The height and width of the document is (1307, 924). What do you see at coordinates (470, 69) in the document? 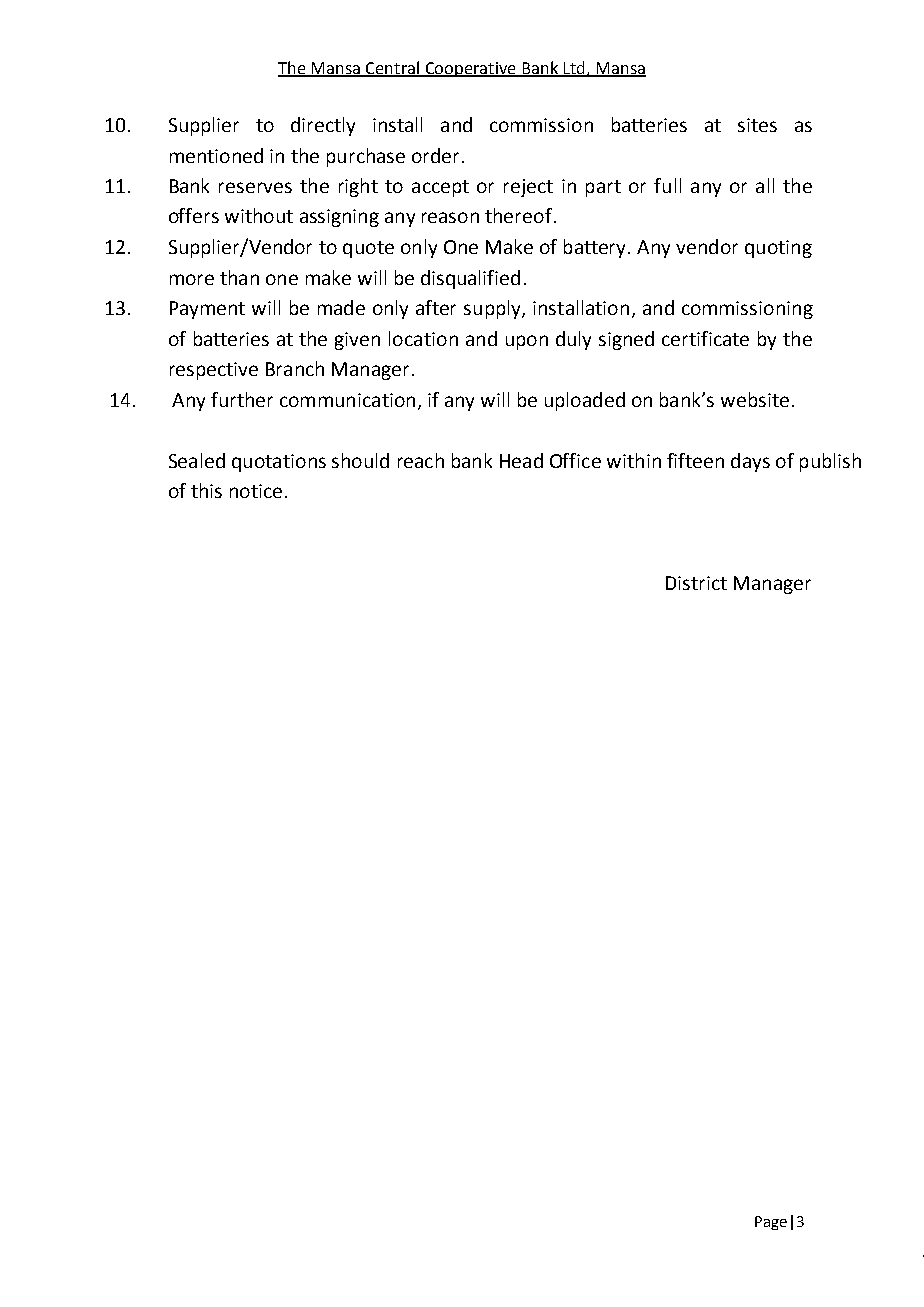
I see `Cooperative` at bounding box center [470, 69].
